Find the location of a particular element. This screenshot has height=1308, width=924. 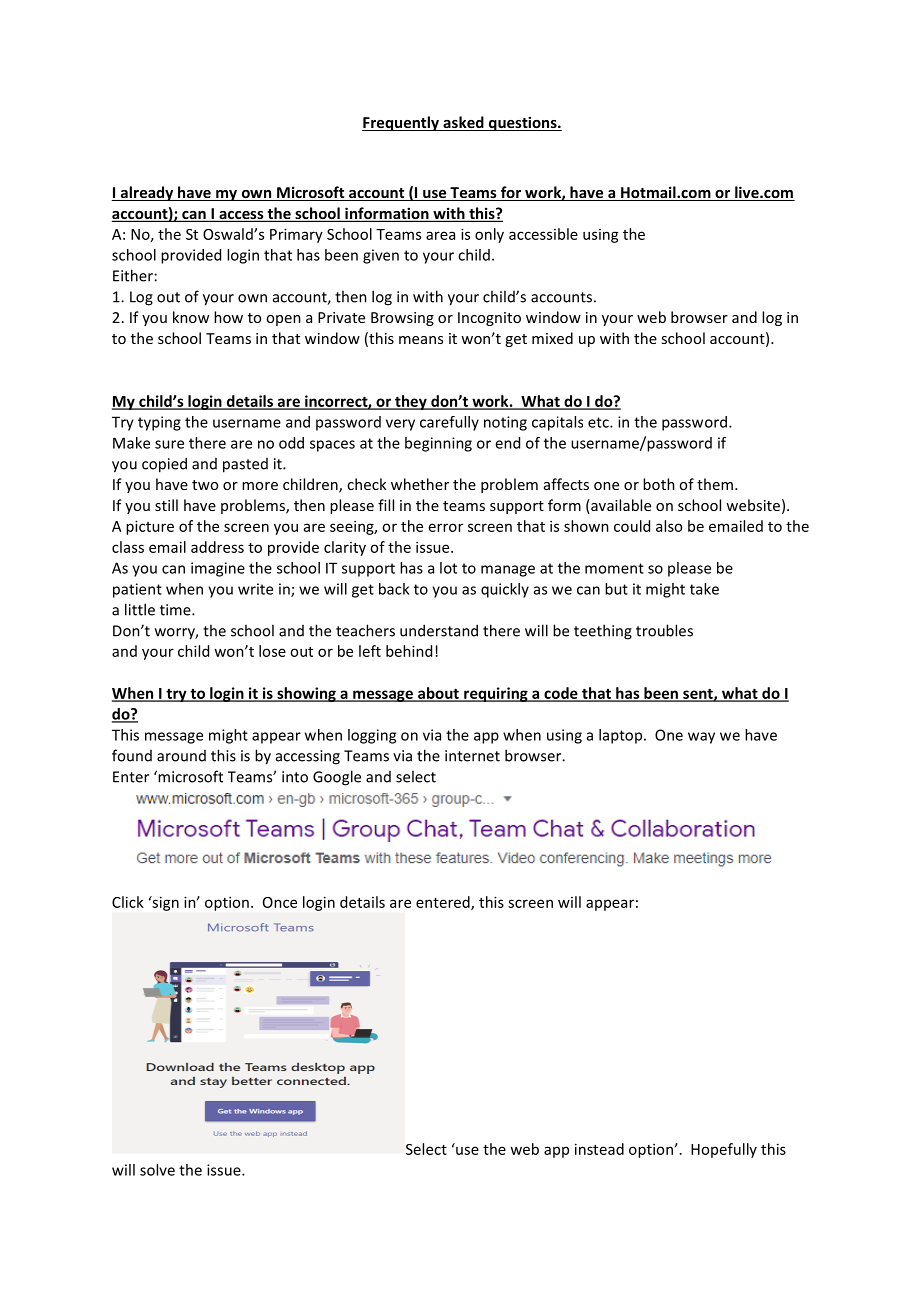

both is located at coordinates (659, 484).
